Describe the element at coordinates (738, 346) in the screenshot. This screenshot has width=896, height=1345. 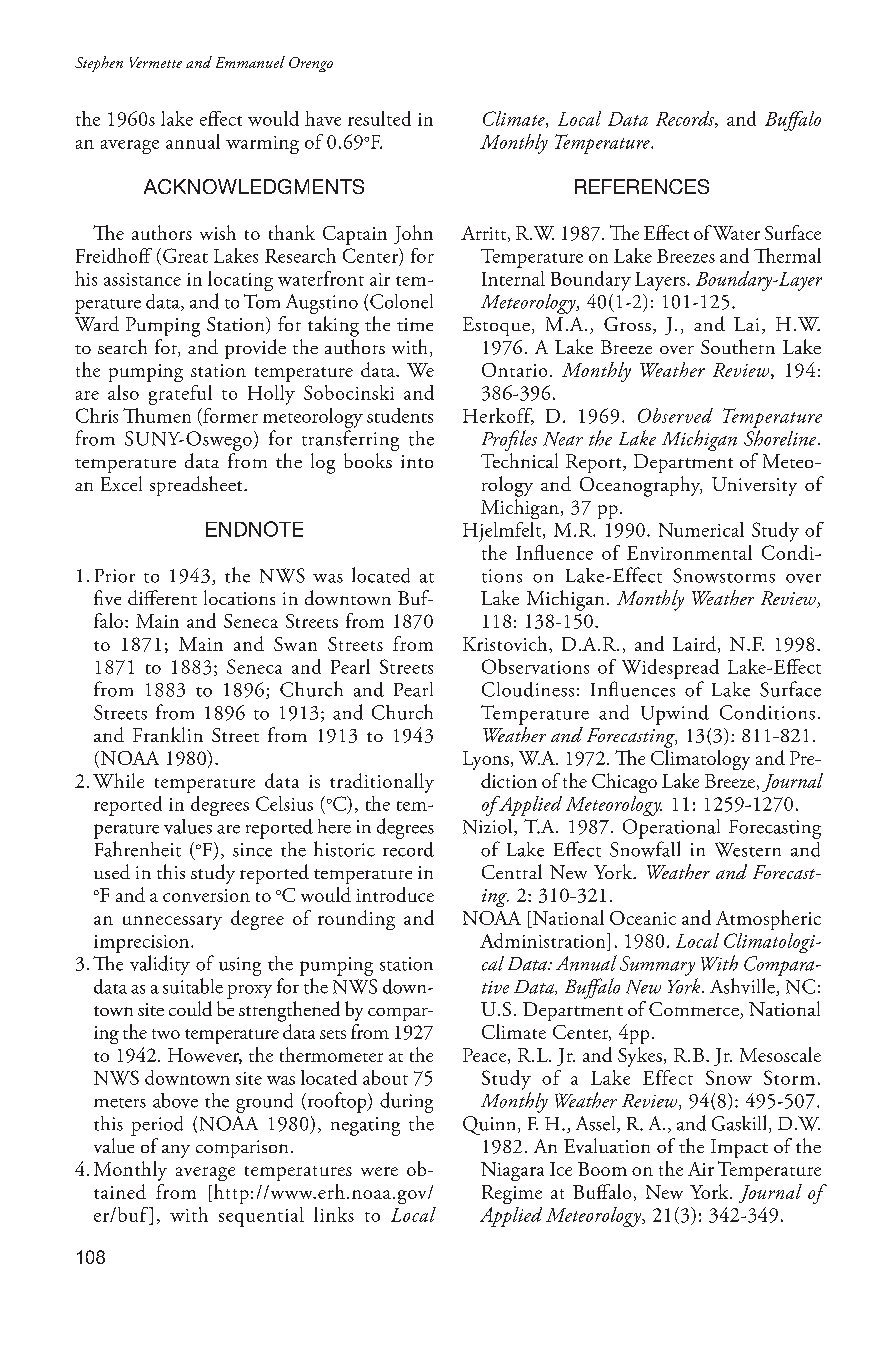
I see `Southern` at that location.
